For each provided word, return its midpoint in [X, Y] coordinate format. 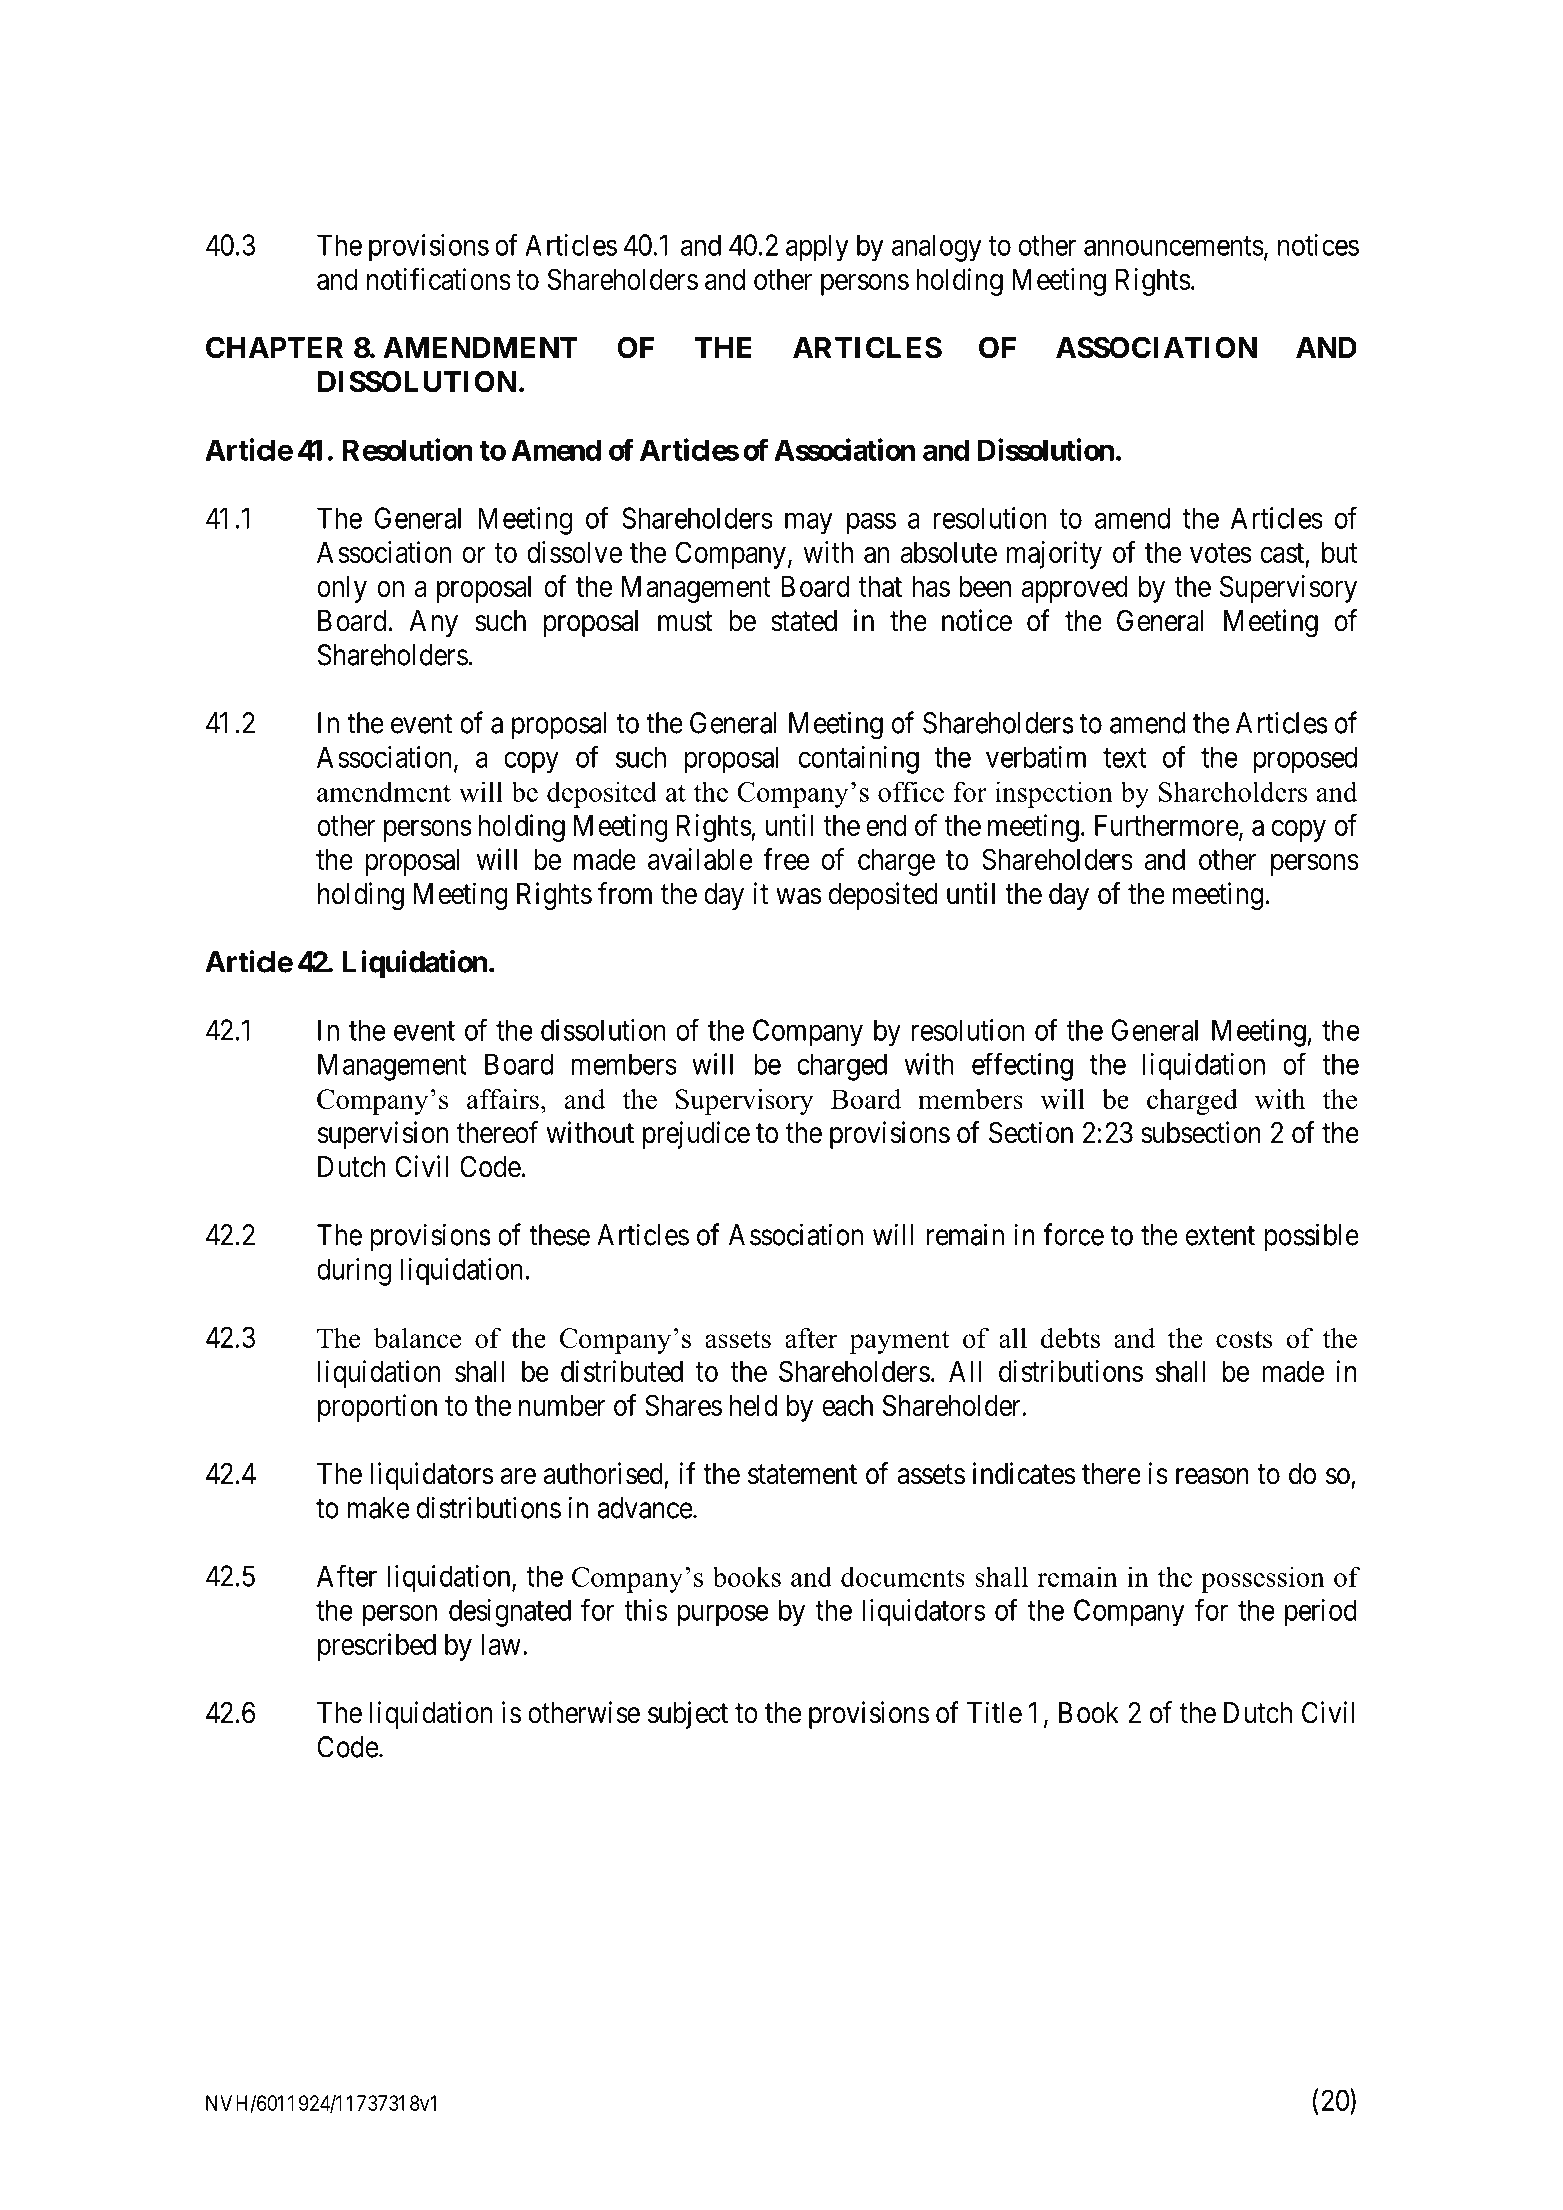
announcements [1174, 246]
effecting [1022, 1066]
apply [817, 248]
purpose [723, 1616]
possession [1263, 1579]
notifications [439, 279]
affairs [503, 1098]
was [798, 896]
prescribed [377, 1647]
